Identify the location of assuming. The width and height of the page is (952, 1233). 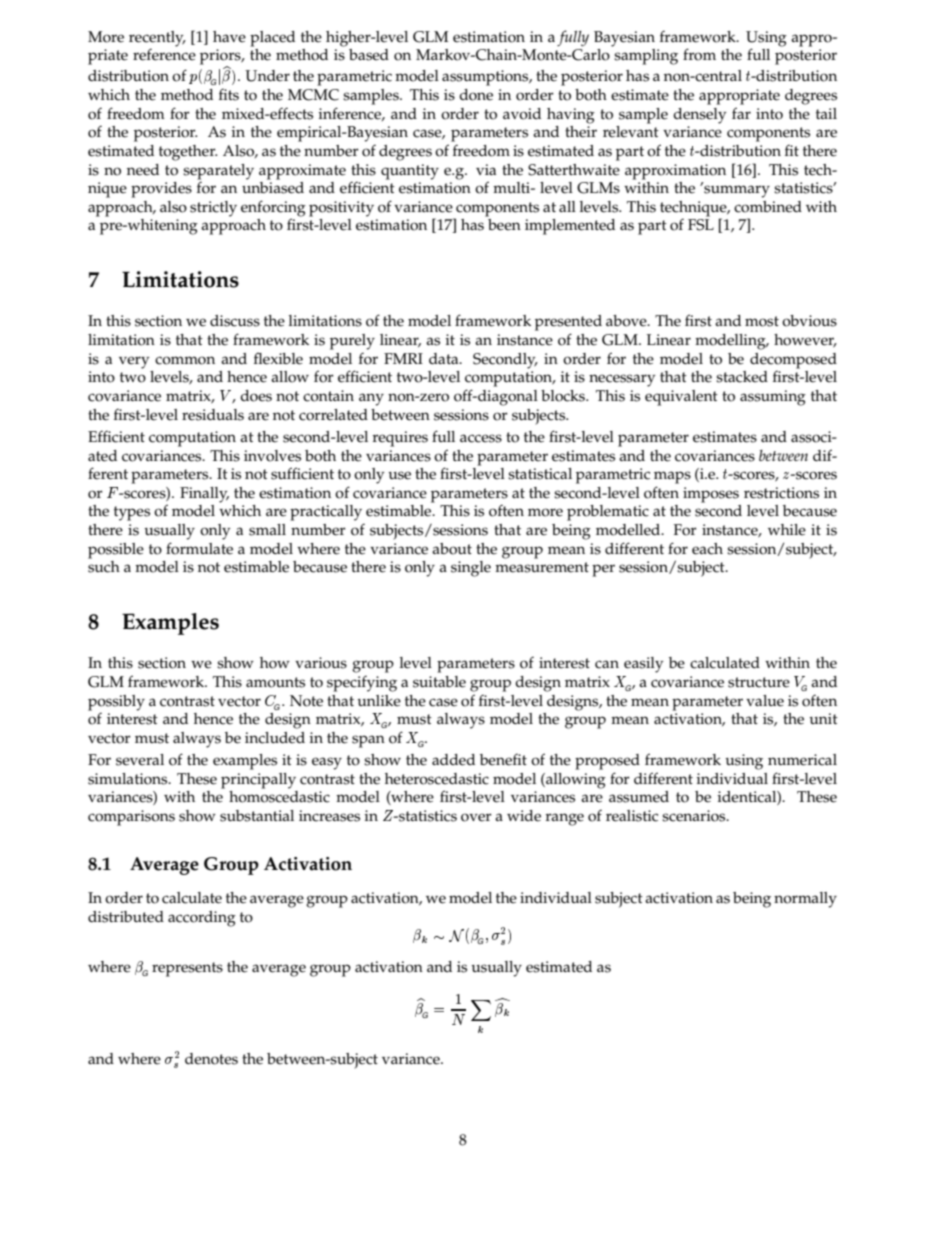
(773, 398).
